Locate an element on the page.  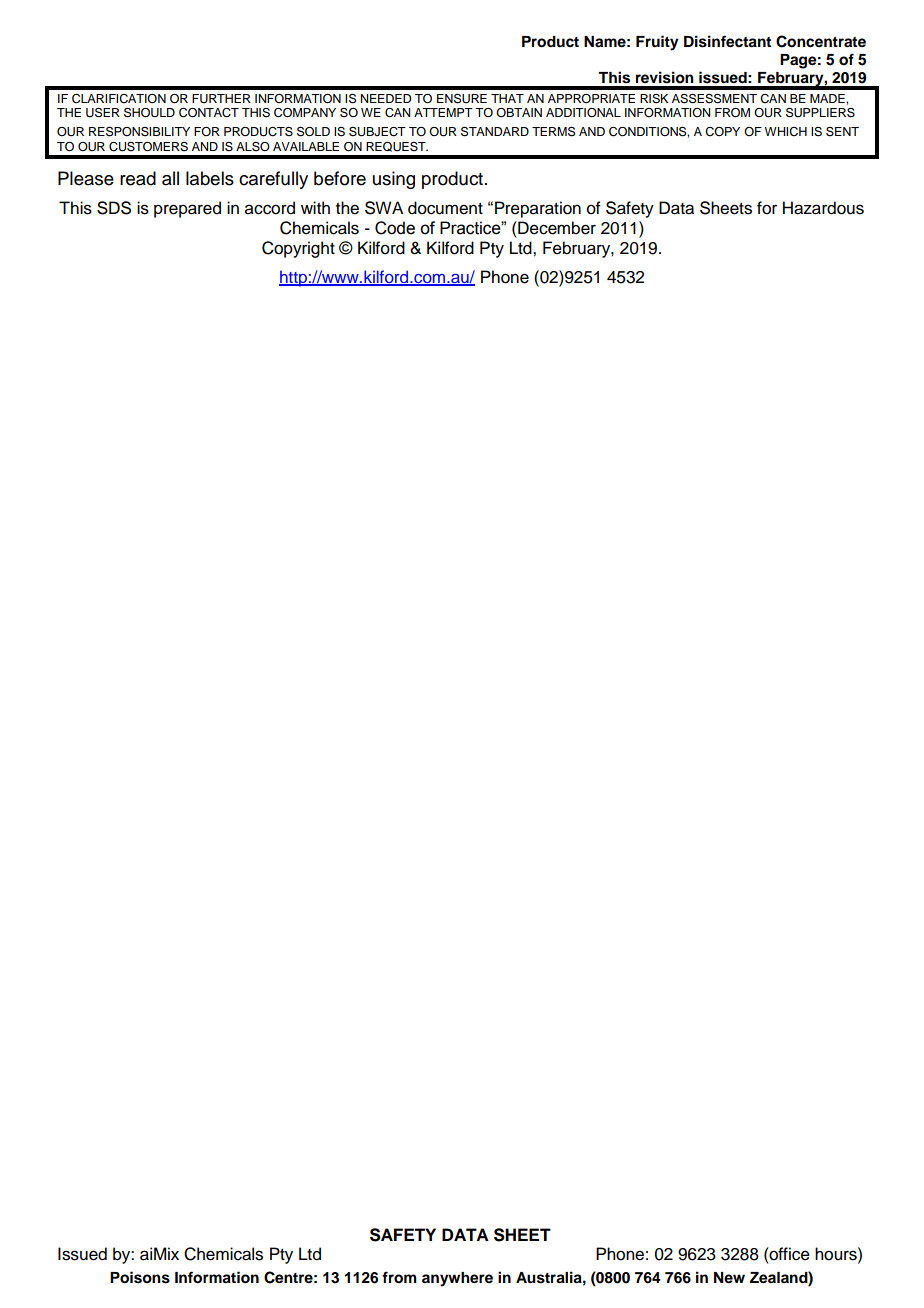
Hazardous is located at coordinates (823, 208).
